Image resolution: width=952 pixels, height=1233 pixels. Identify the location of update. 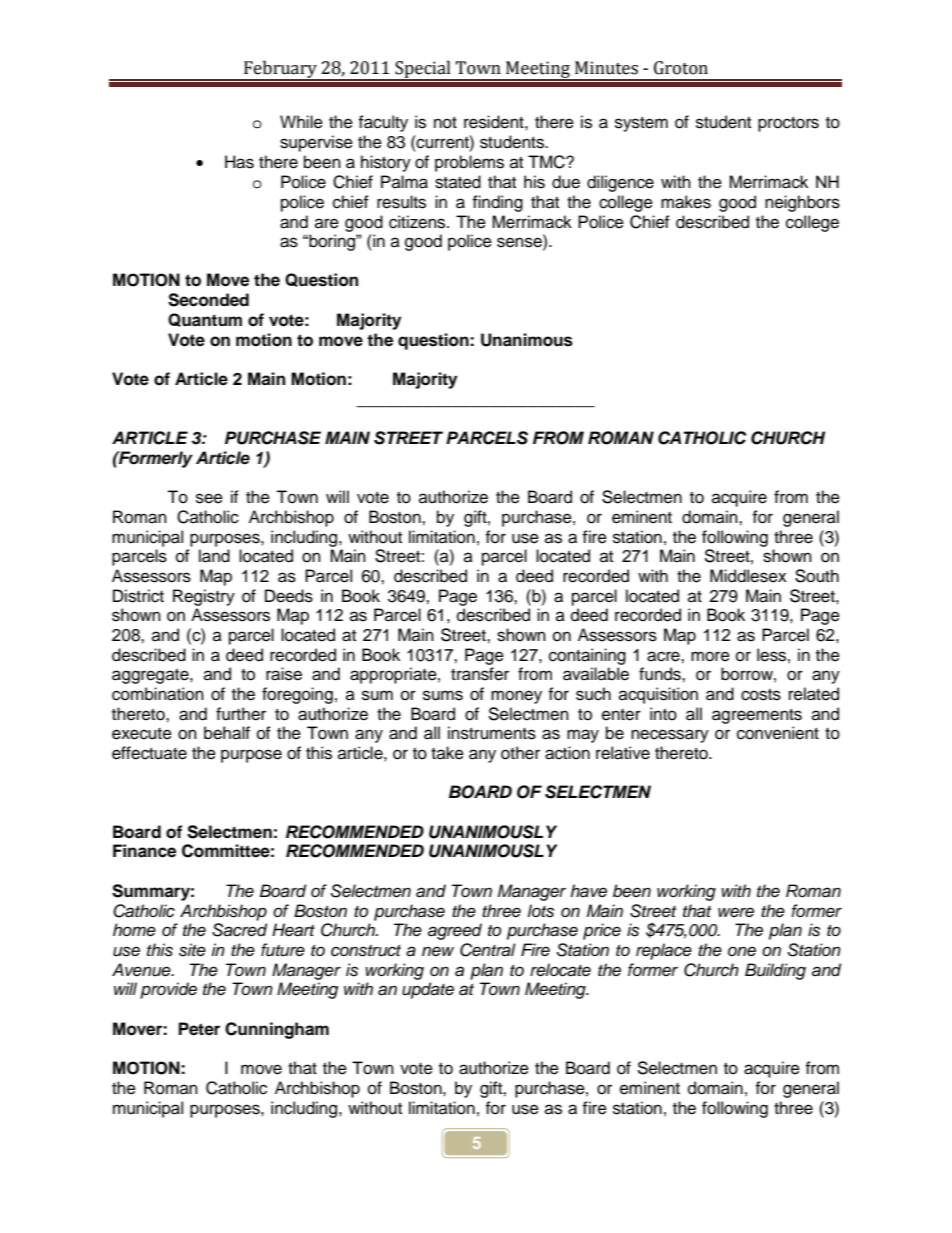
(428, 990).
